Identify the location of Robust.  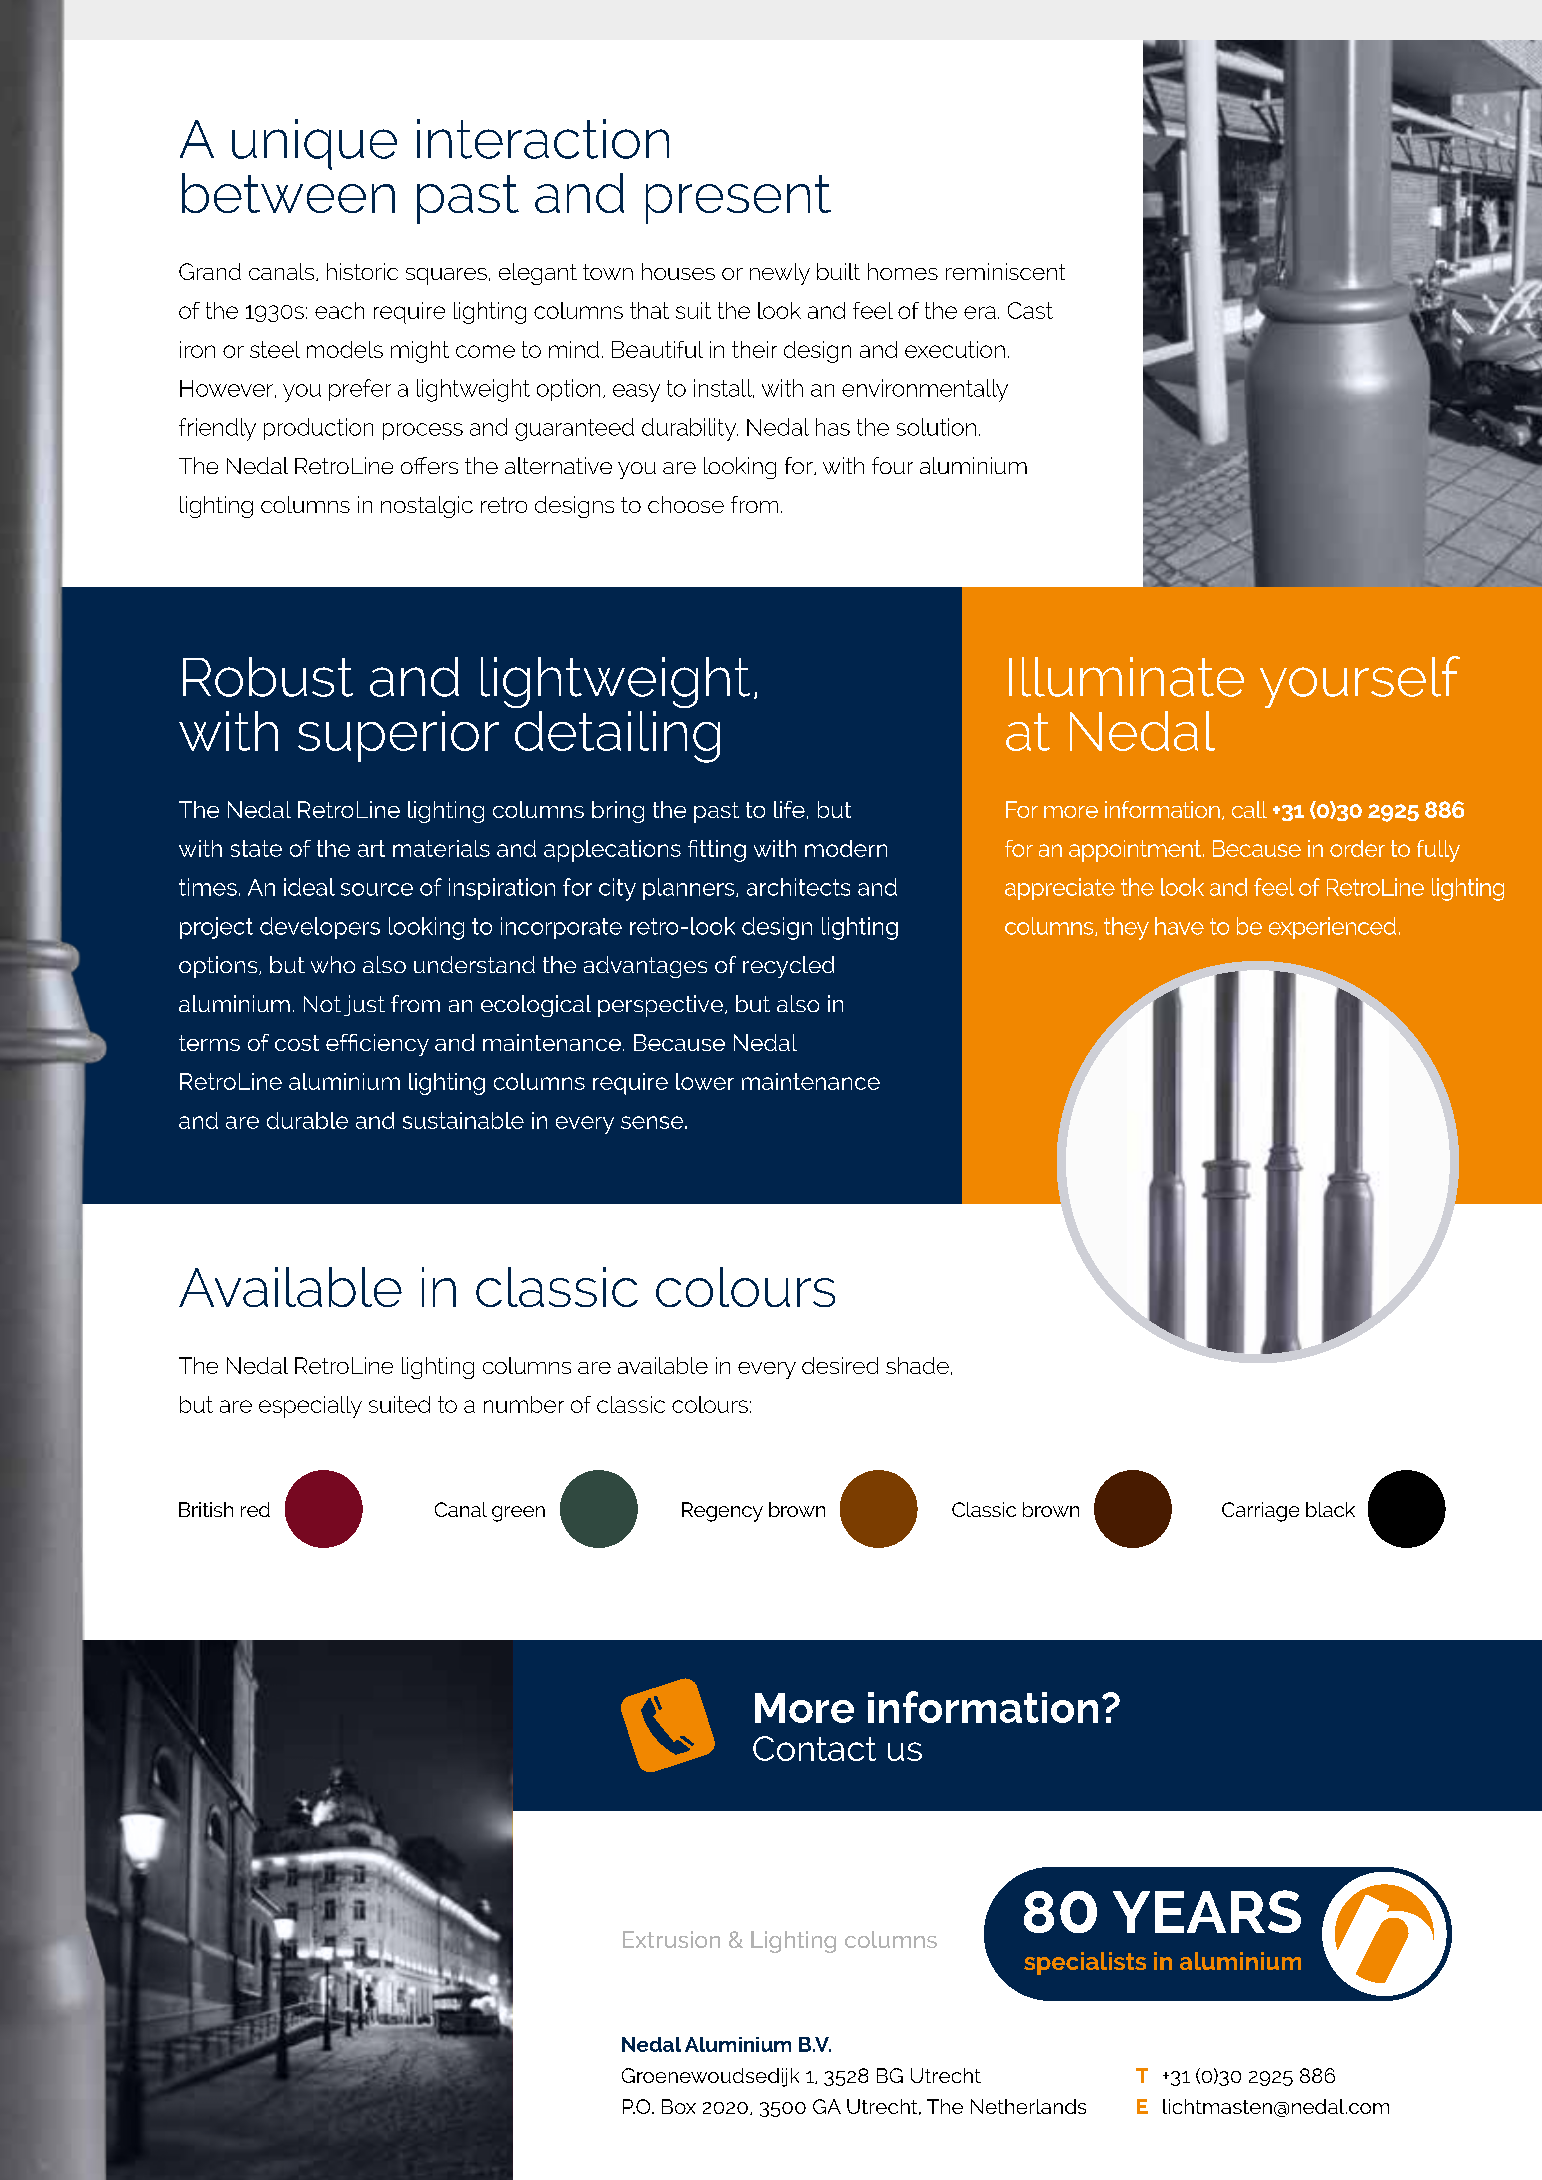
(268, 677).
